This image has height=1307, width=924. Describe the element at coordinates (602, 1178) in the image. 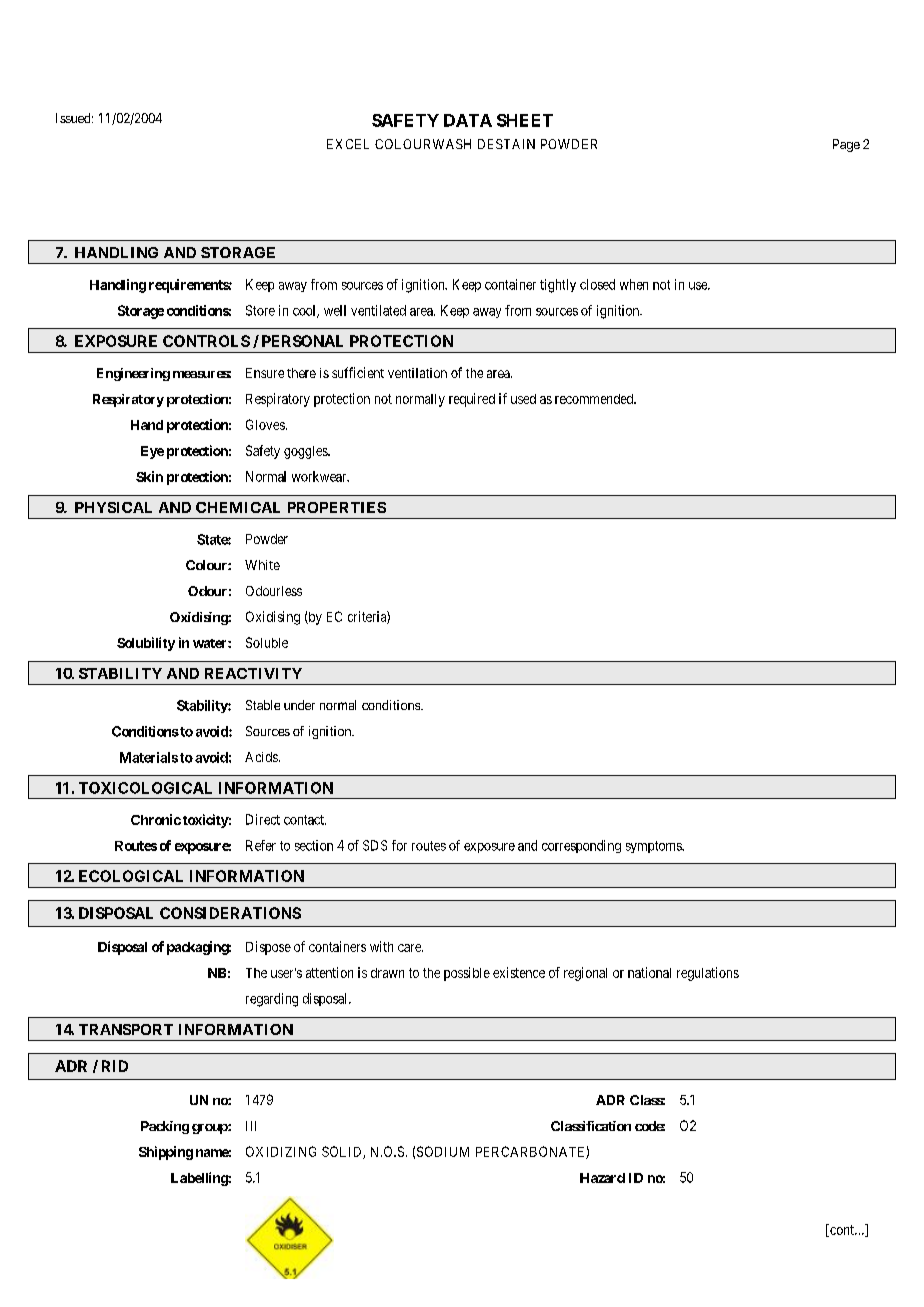

I see `Hazard` at that location.
